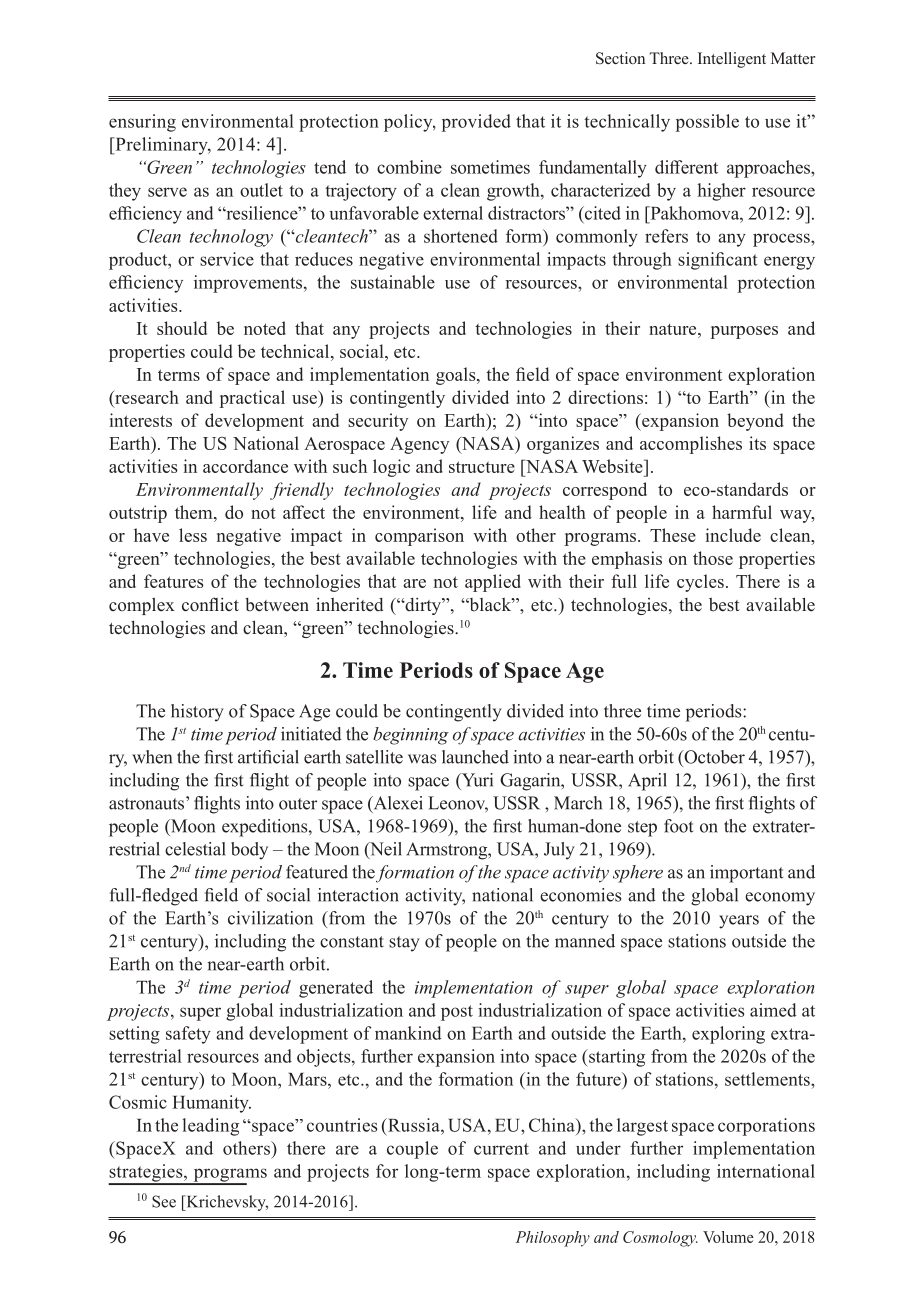 The image size is (924, 1305). Describe the element at coordinates (501, 1149) in the screenshot. I see `current` at that location.
